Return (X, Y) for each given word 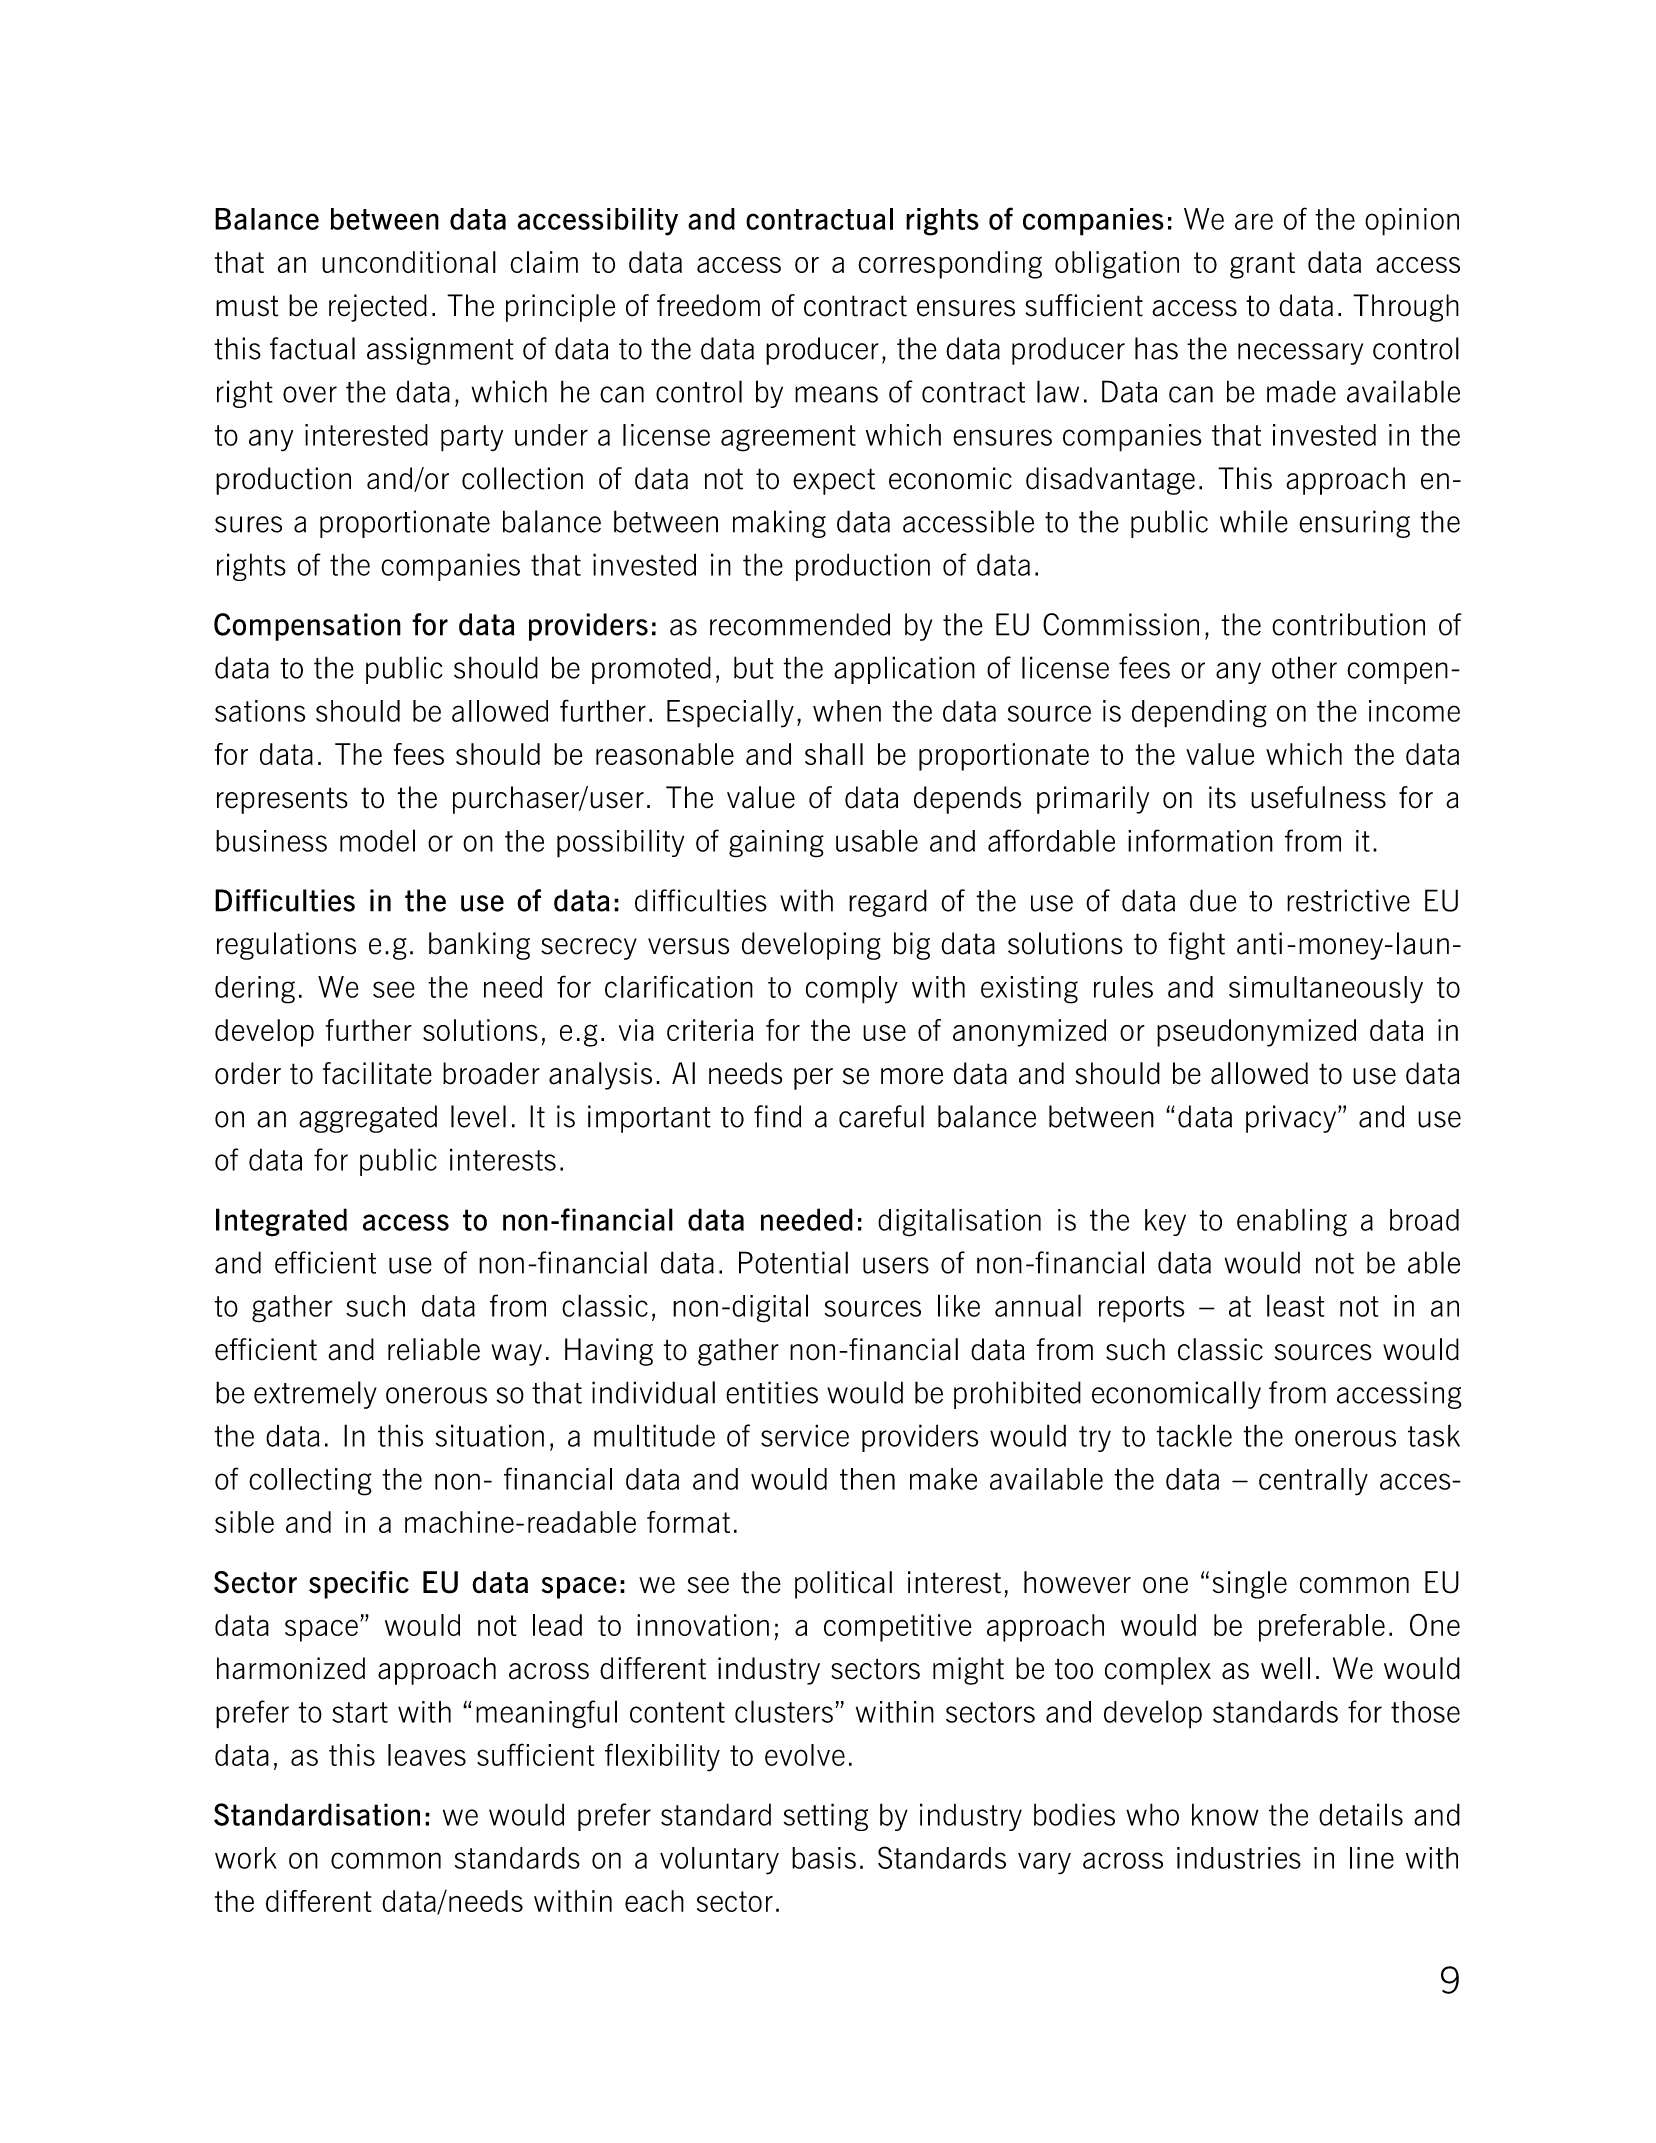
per (813, 1079)
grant (1262, 265)
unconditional (409, 262)
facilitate (377, 1073)
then (867, 1479)
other (1304, 667)
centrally (1313, 1482)
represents (282, 800)
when (847, 711)
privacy (1292, 1119)
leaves (427, 1755)
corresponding (950, 265)
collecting (310, 1482)
